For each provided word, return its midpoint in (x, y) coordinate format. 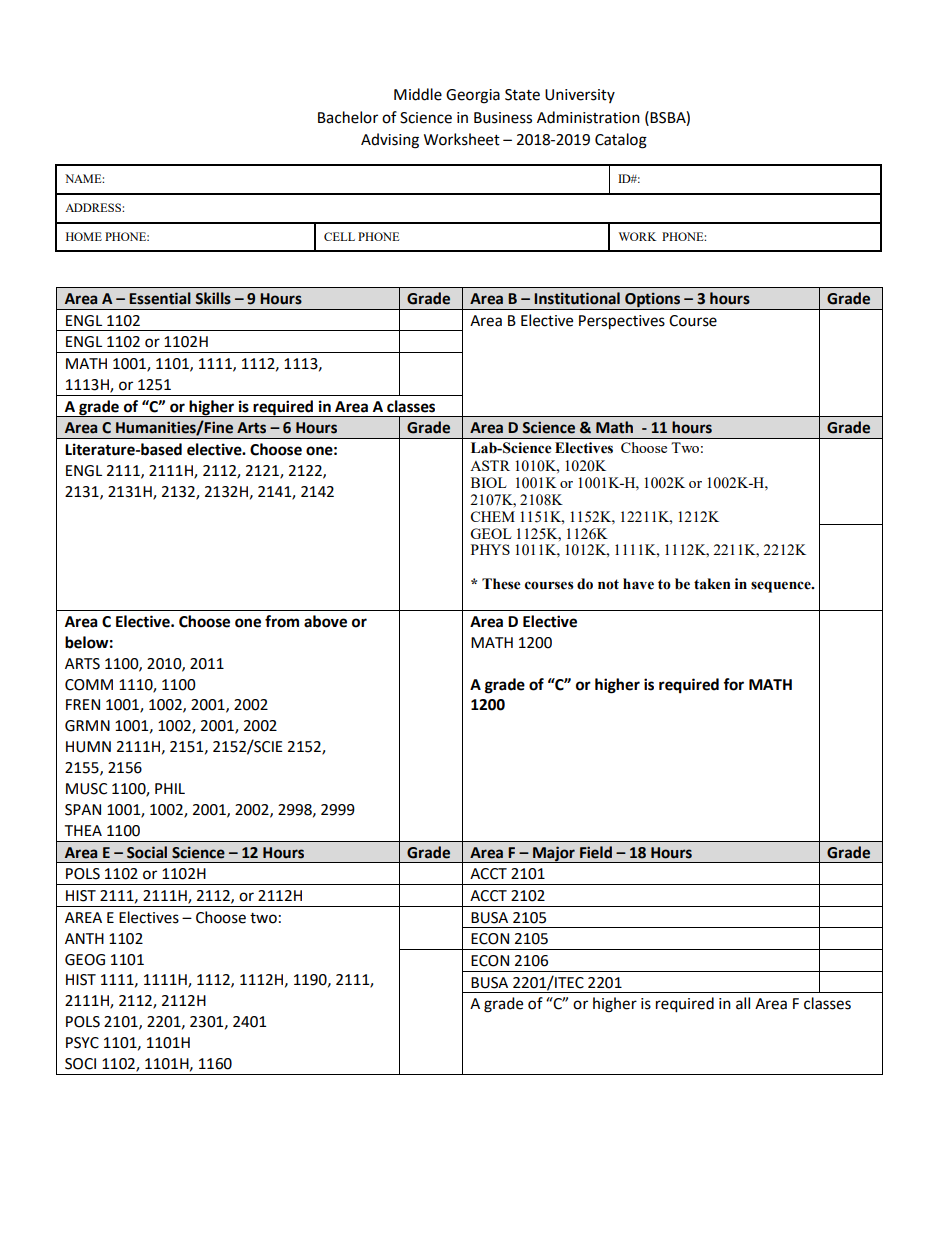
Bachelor (348, 117)
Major (554, 854)
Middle (418, 94)
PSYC (82, 1043)
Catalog (621, 141)
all (743, 1003)
